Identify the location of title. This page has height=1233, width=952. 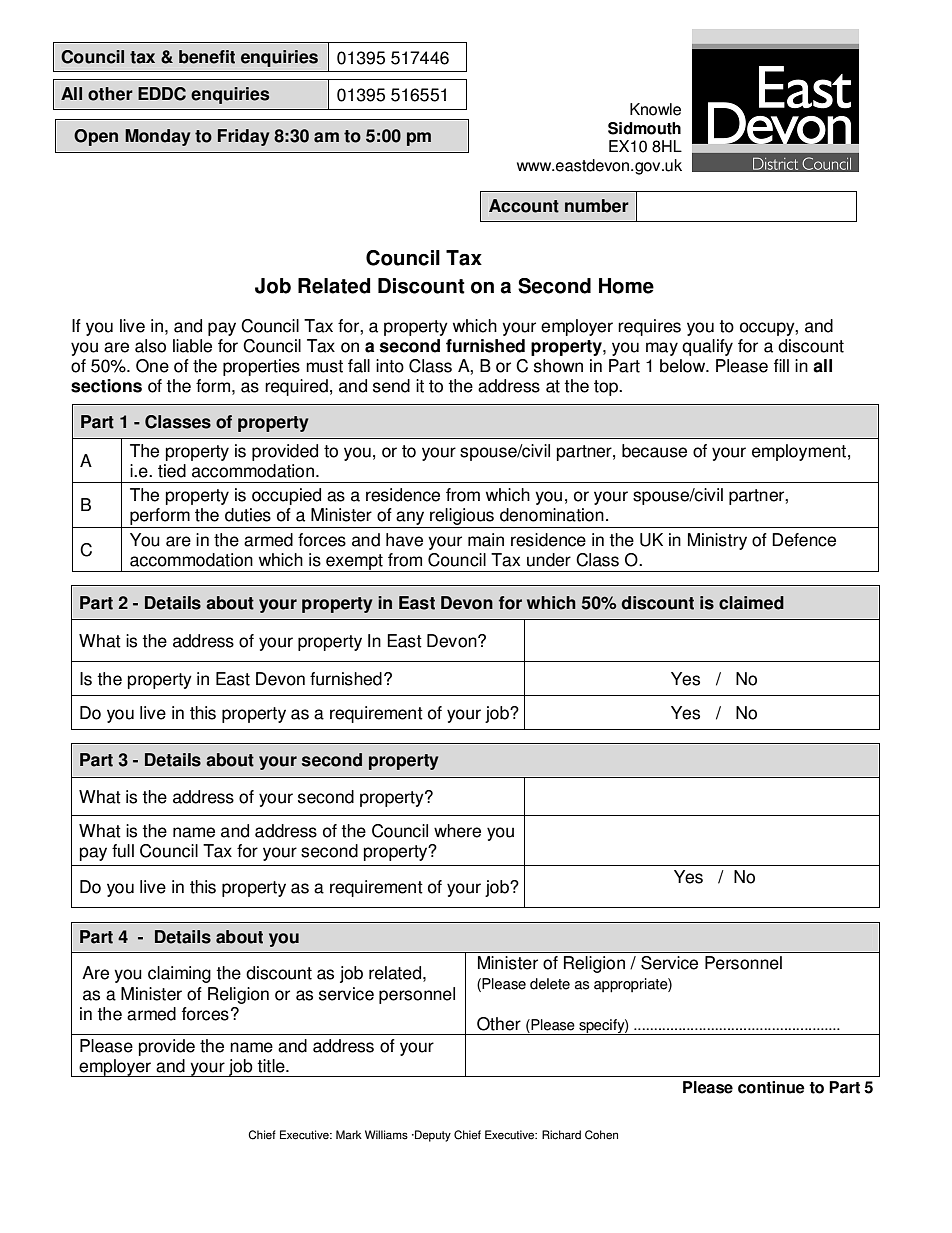
(272, 1066).
